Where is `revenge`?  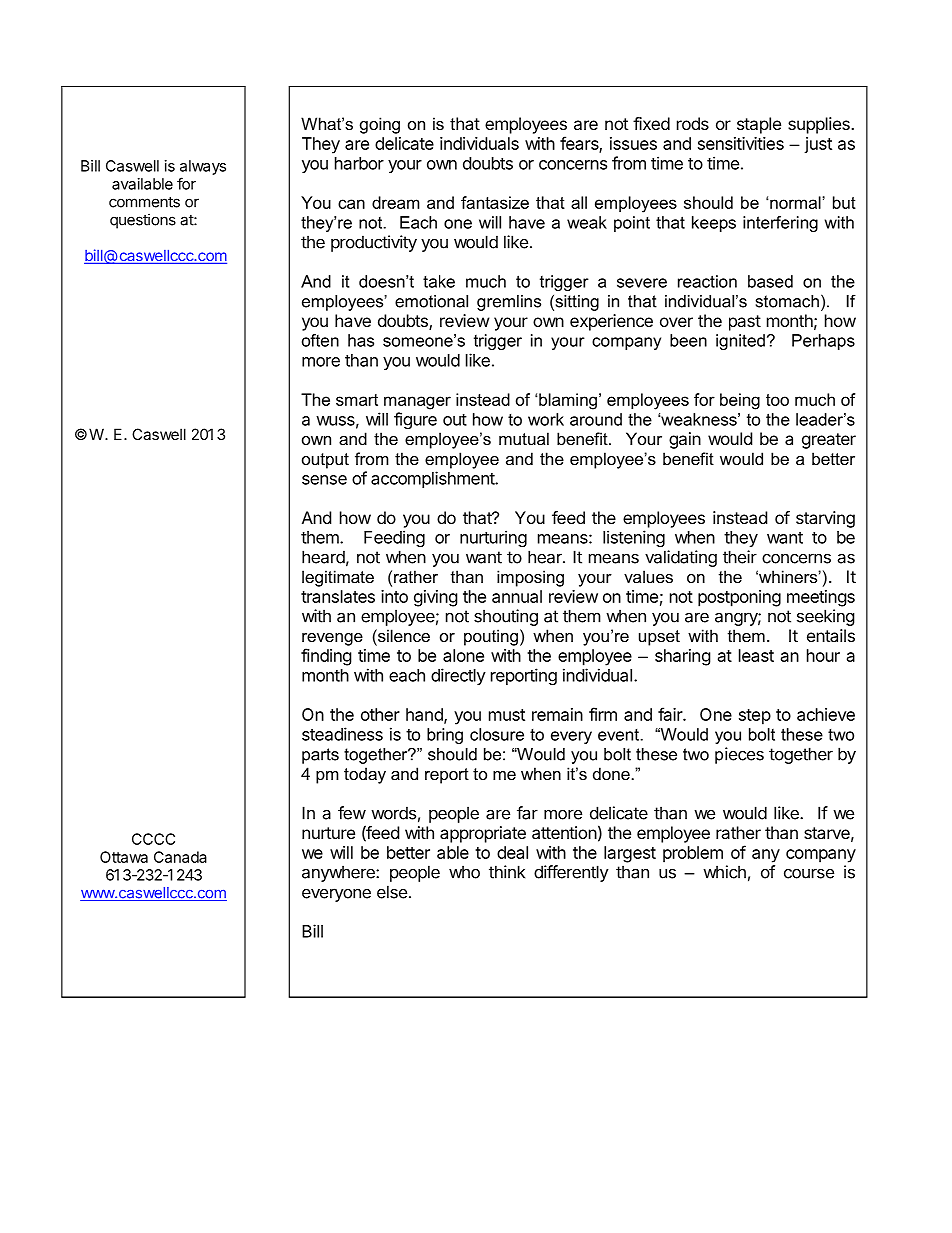 revenge is located at coordinates (332, 639).
